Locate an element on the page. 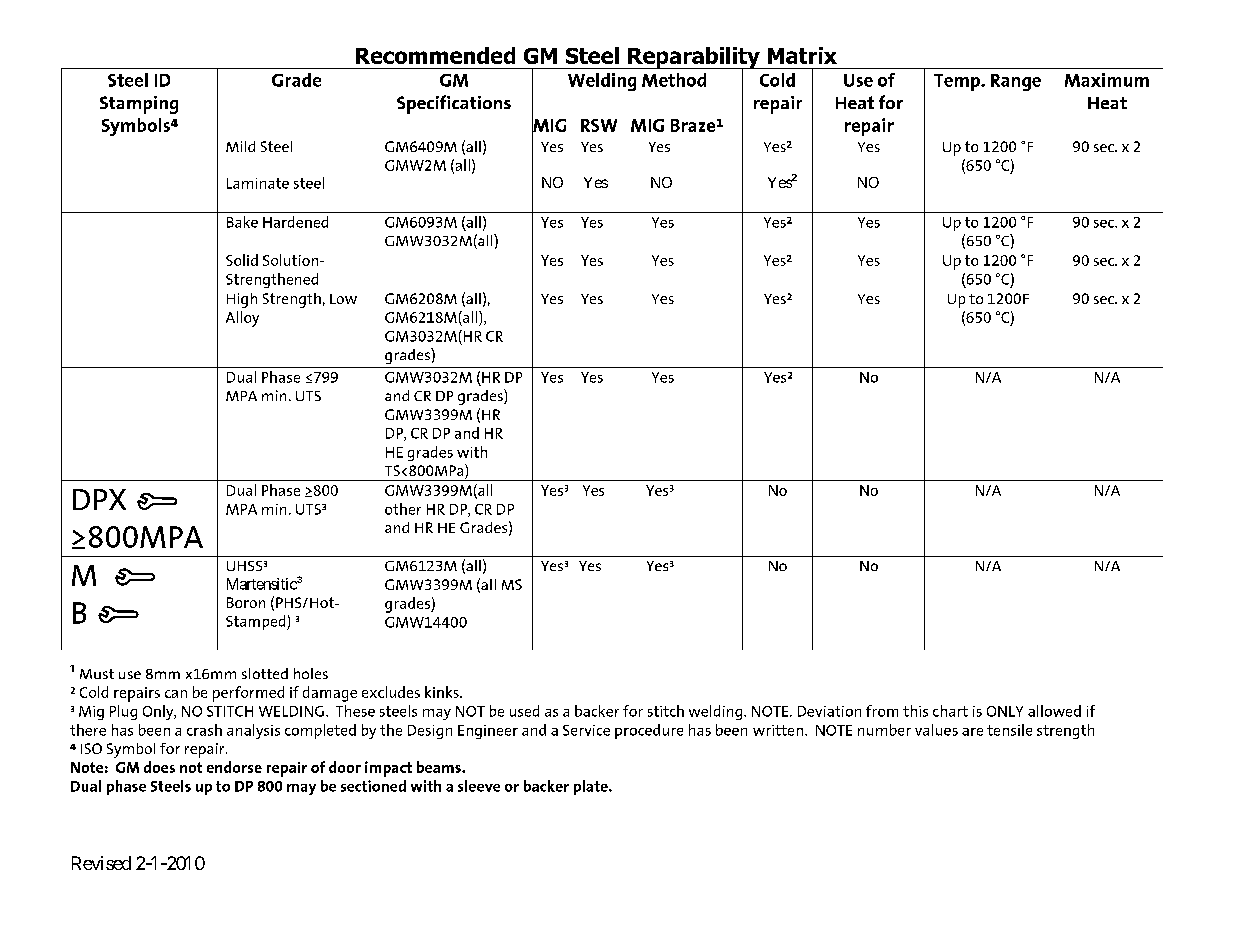 This page has height=952, width=1233. plate is located at coordinates (592, 787).
